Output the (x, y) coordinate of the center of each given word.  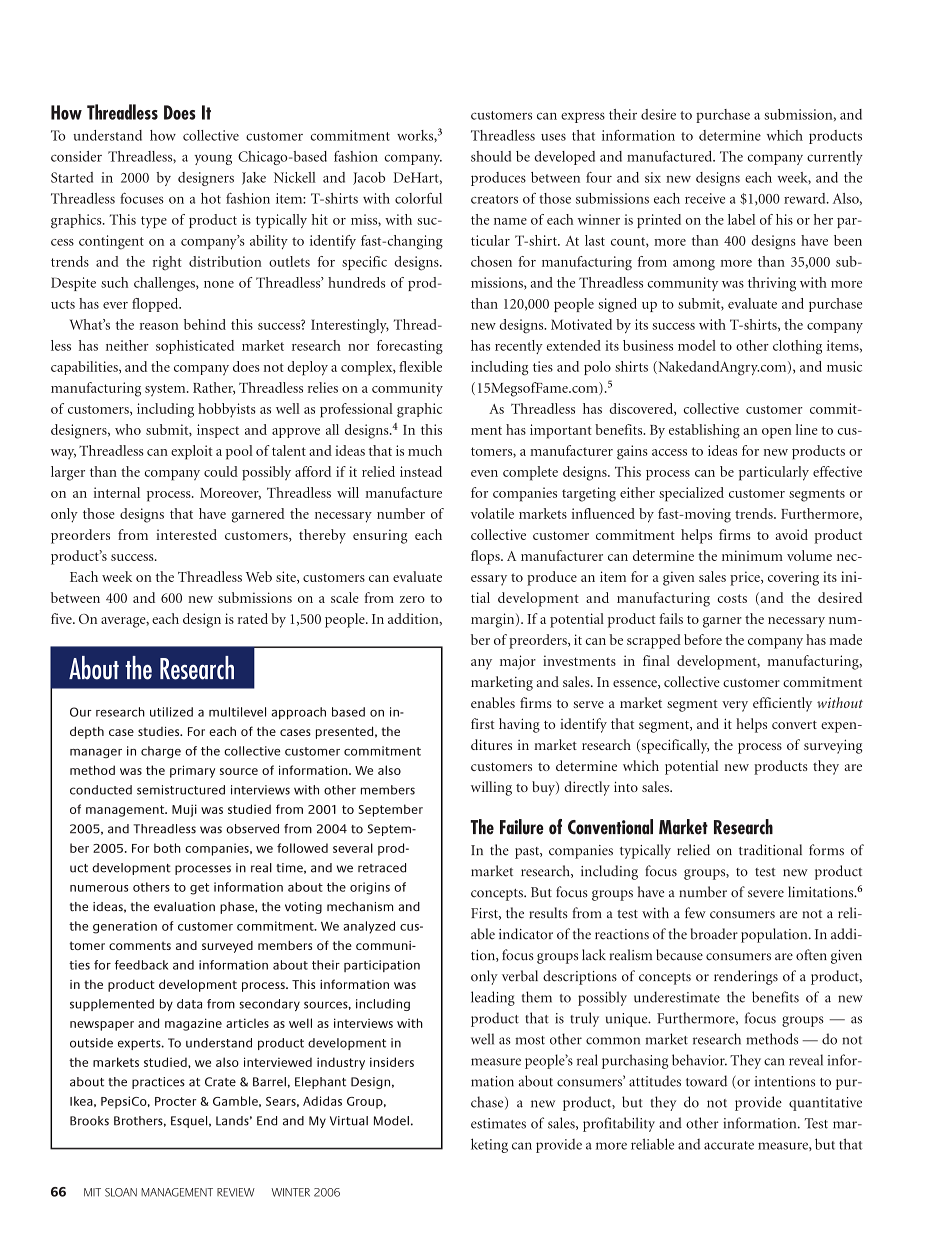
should (491, 156)
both (167, 848)
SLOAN (121, 1192)
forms (826, 850)
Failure (522, 827)
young (213, 159)
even (484, 473)
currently (835, 158)
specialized (691, 494)
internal (117, 492)
